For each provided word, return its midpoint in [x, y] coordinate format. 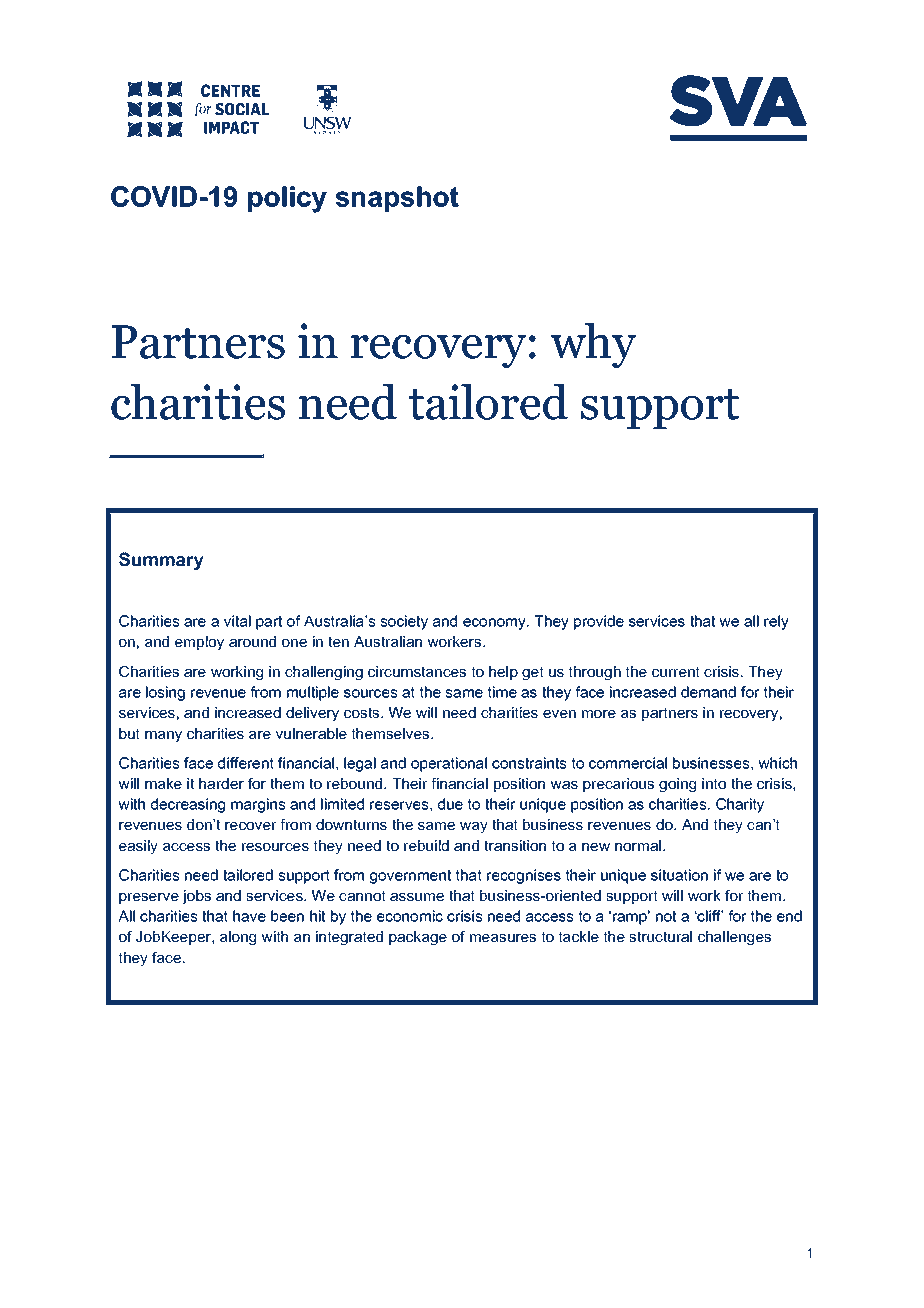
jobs [196, 897]
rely [776, 622]
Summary [161, 561]
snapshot [397, 199]
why [593, 345]
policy [287, 199]
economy [495, 624]
